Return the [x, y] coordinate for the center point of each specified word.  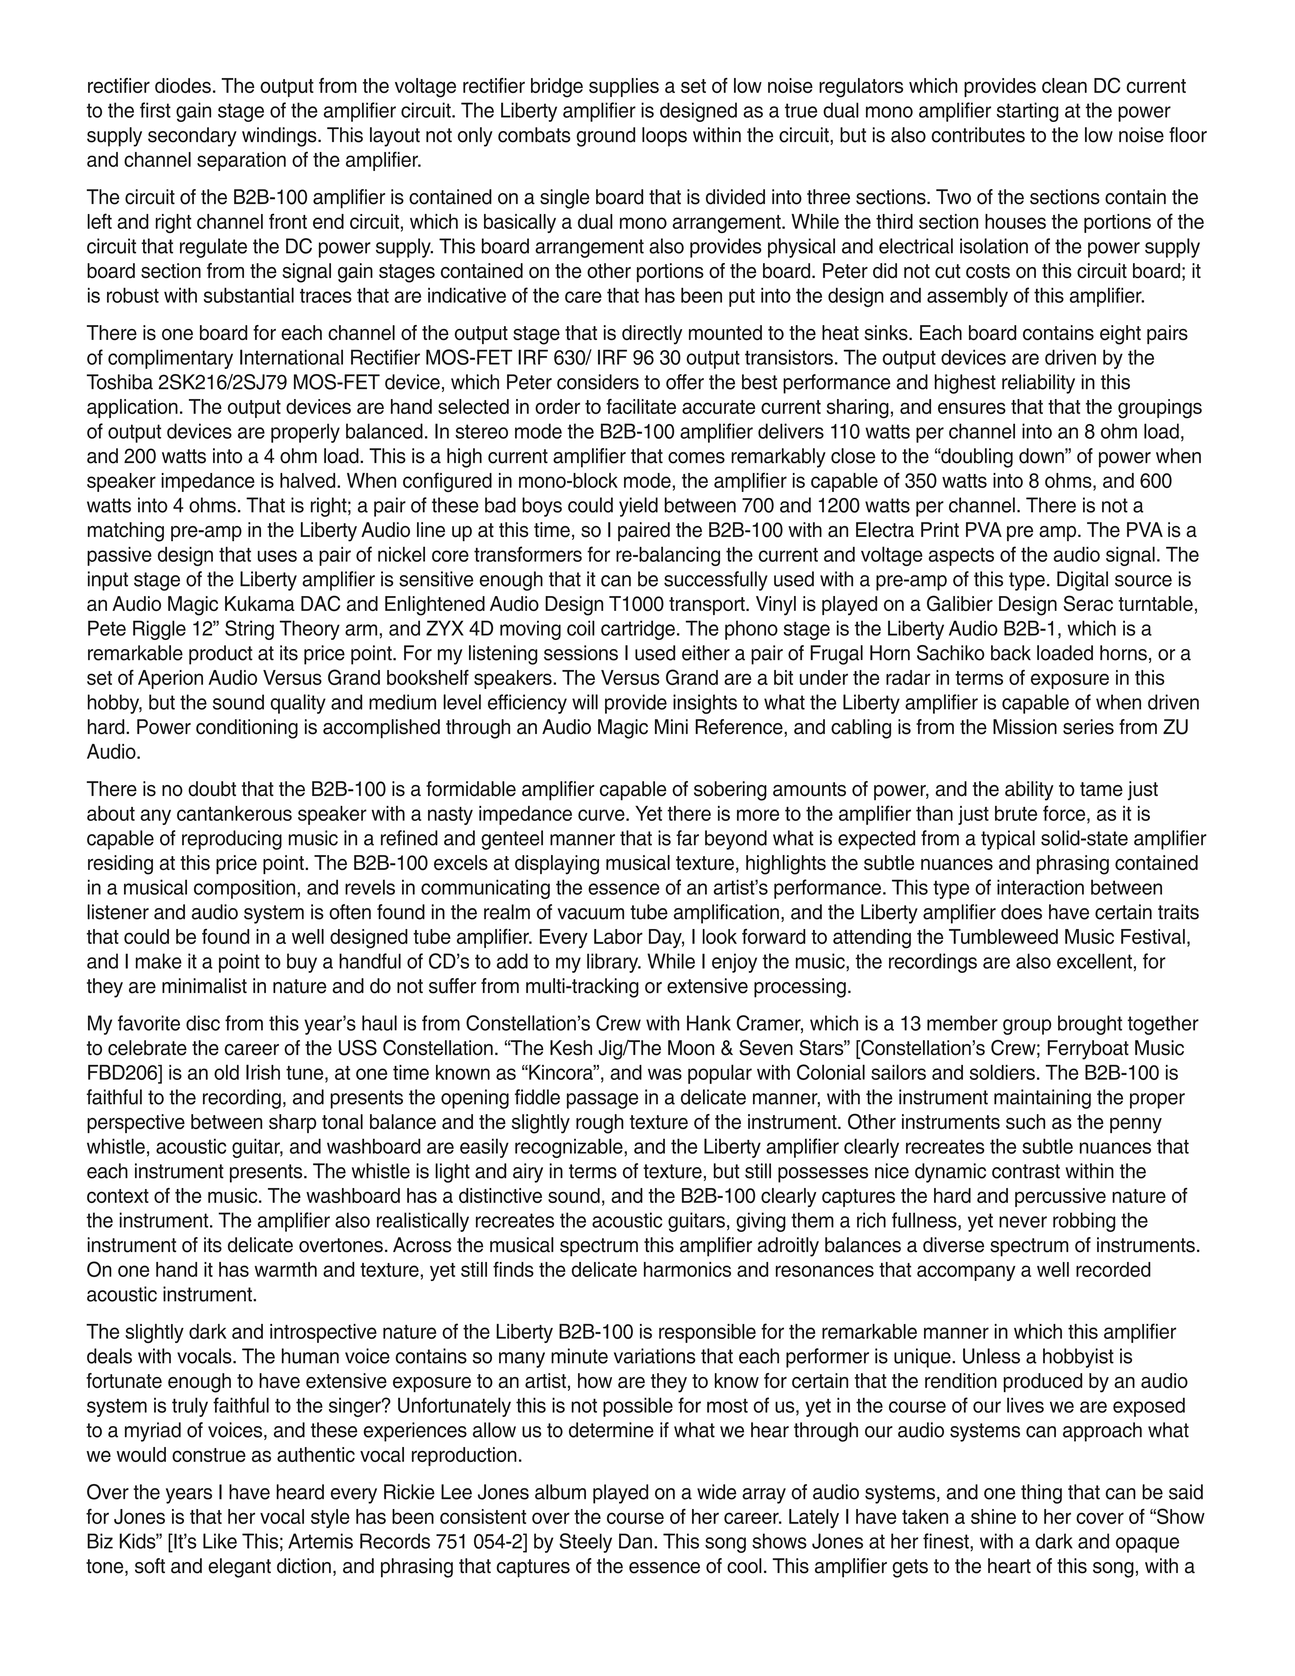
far [687, 838]
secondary [192, 137]
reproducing [232, 840]
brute [1016, 813]
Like [220, 1541]
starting [1027, 112]
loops [664, 137]
